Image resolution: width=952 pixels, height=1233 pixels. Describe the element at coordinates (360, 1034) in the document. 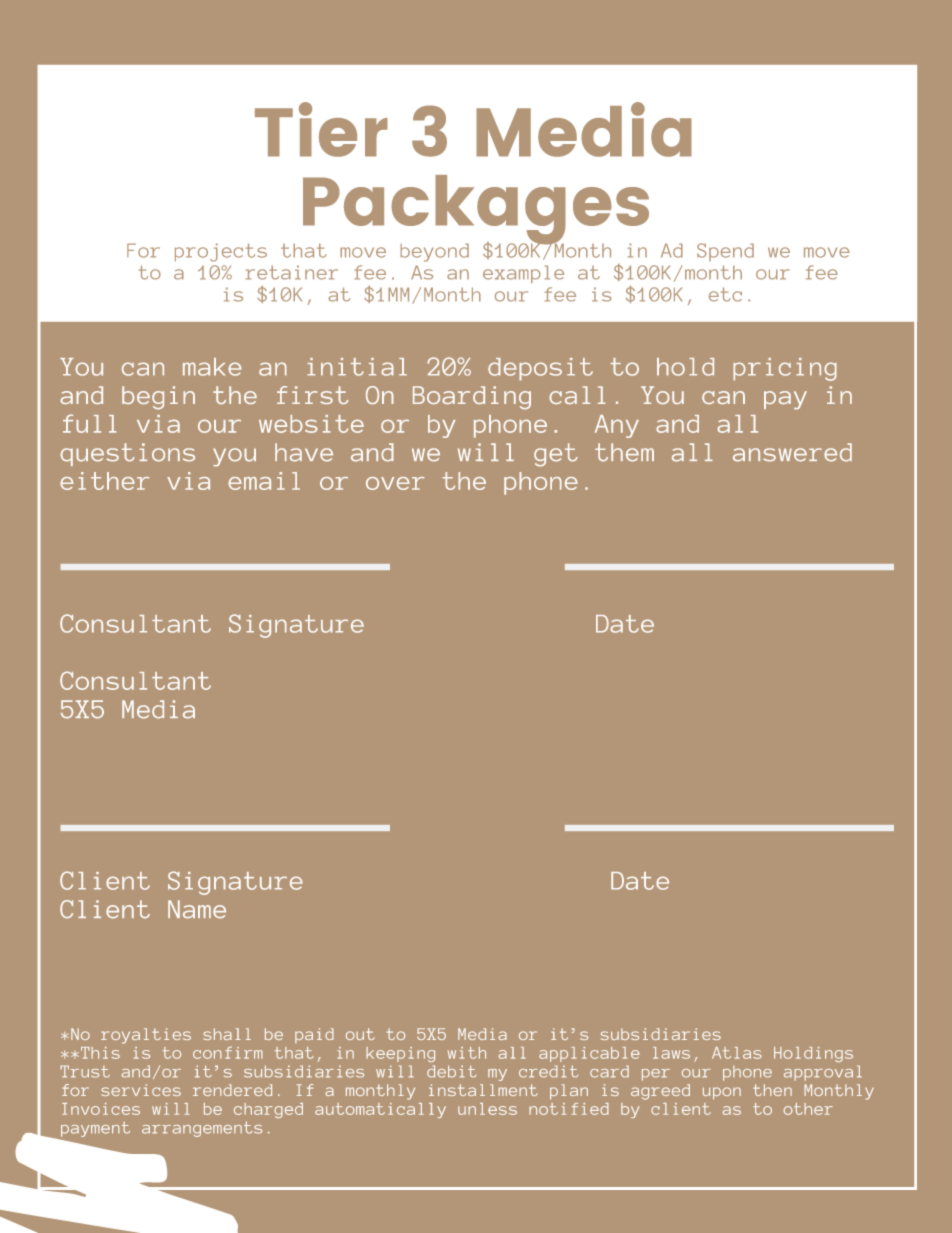

I see `out` at that location.
